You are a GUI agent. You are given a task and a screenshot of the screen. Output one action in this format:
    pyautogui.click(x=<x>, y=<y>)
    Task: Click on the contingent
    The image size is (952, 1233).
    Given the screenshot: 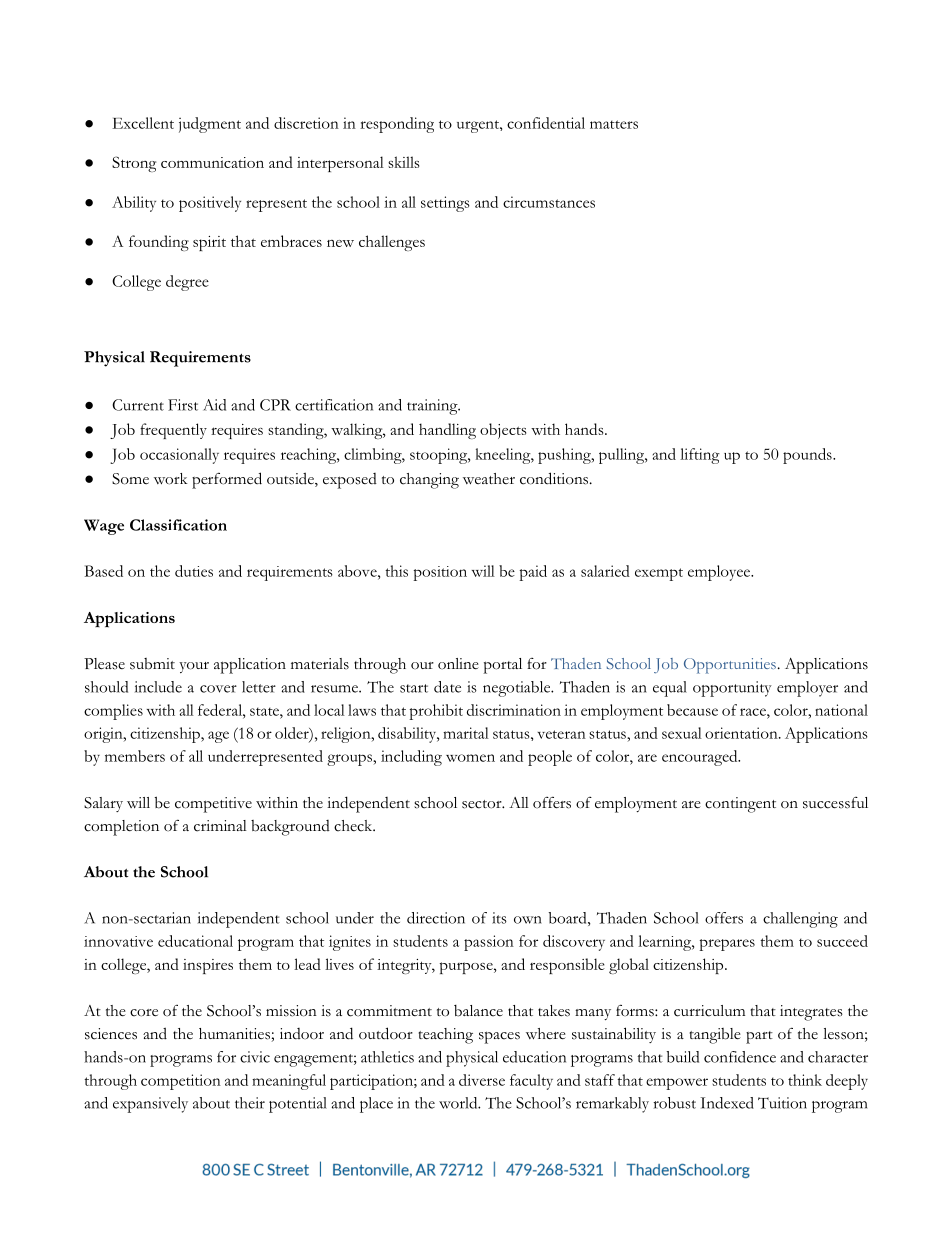 What is the action you would take?
    pyautogui.click(x=740, y=805)
